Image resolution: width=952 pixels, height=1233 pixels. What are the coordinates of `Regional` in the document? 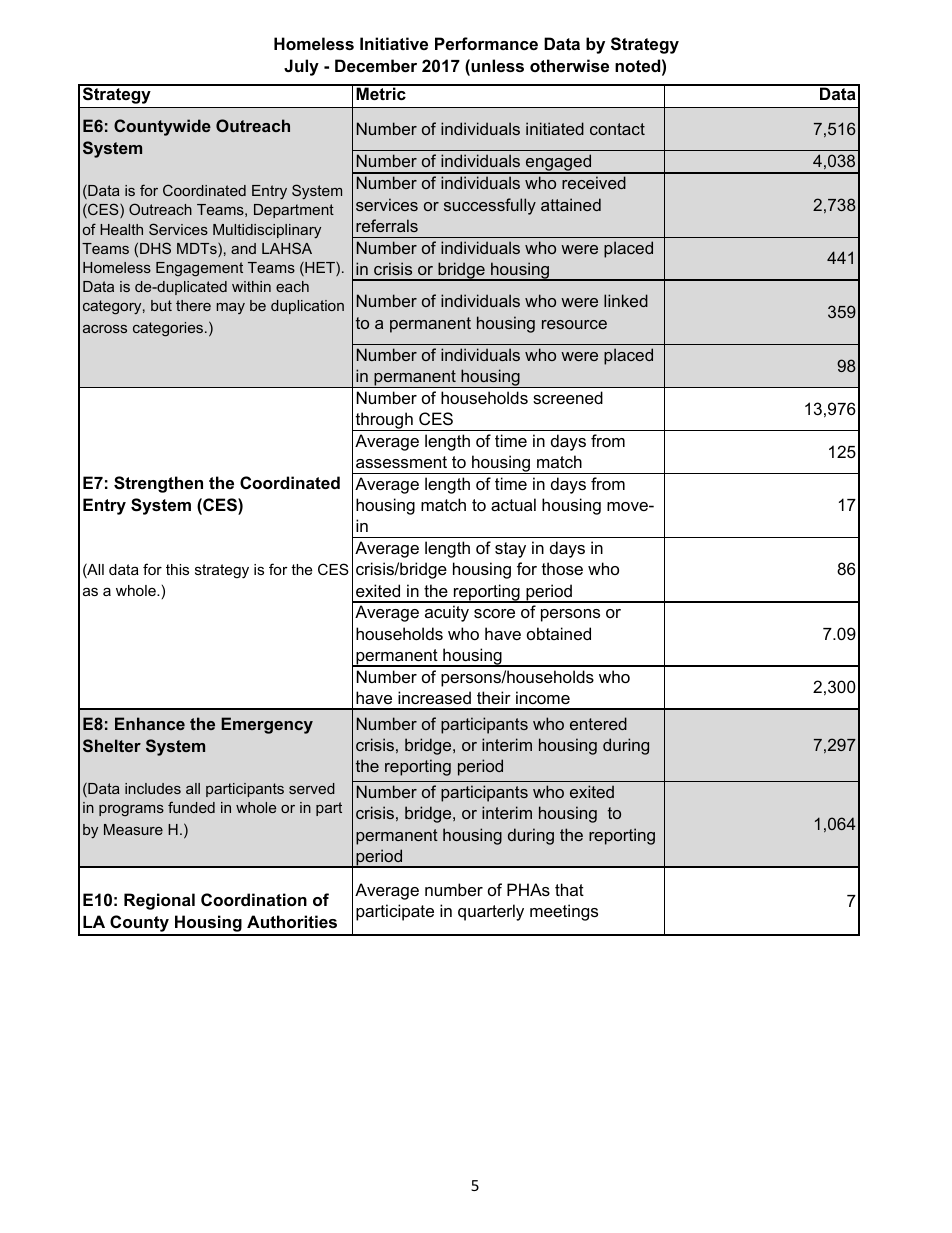 It's located at (159, 901).
